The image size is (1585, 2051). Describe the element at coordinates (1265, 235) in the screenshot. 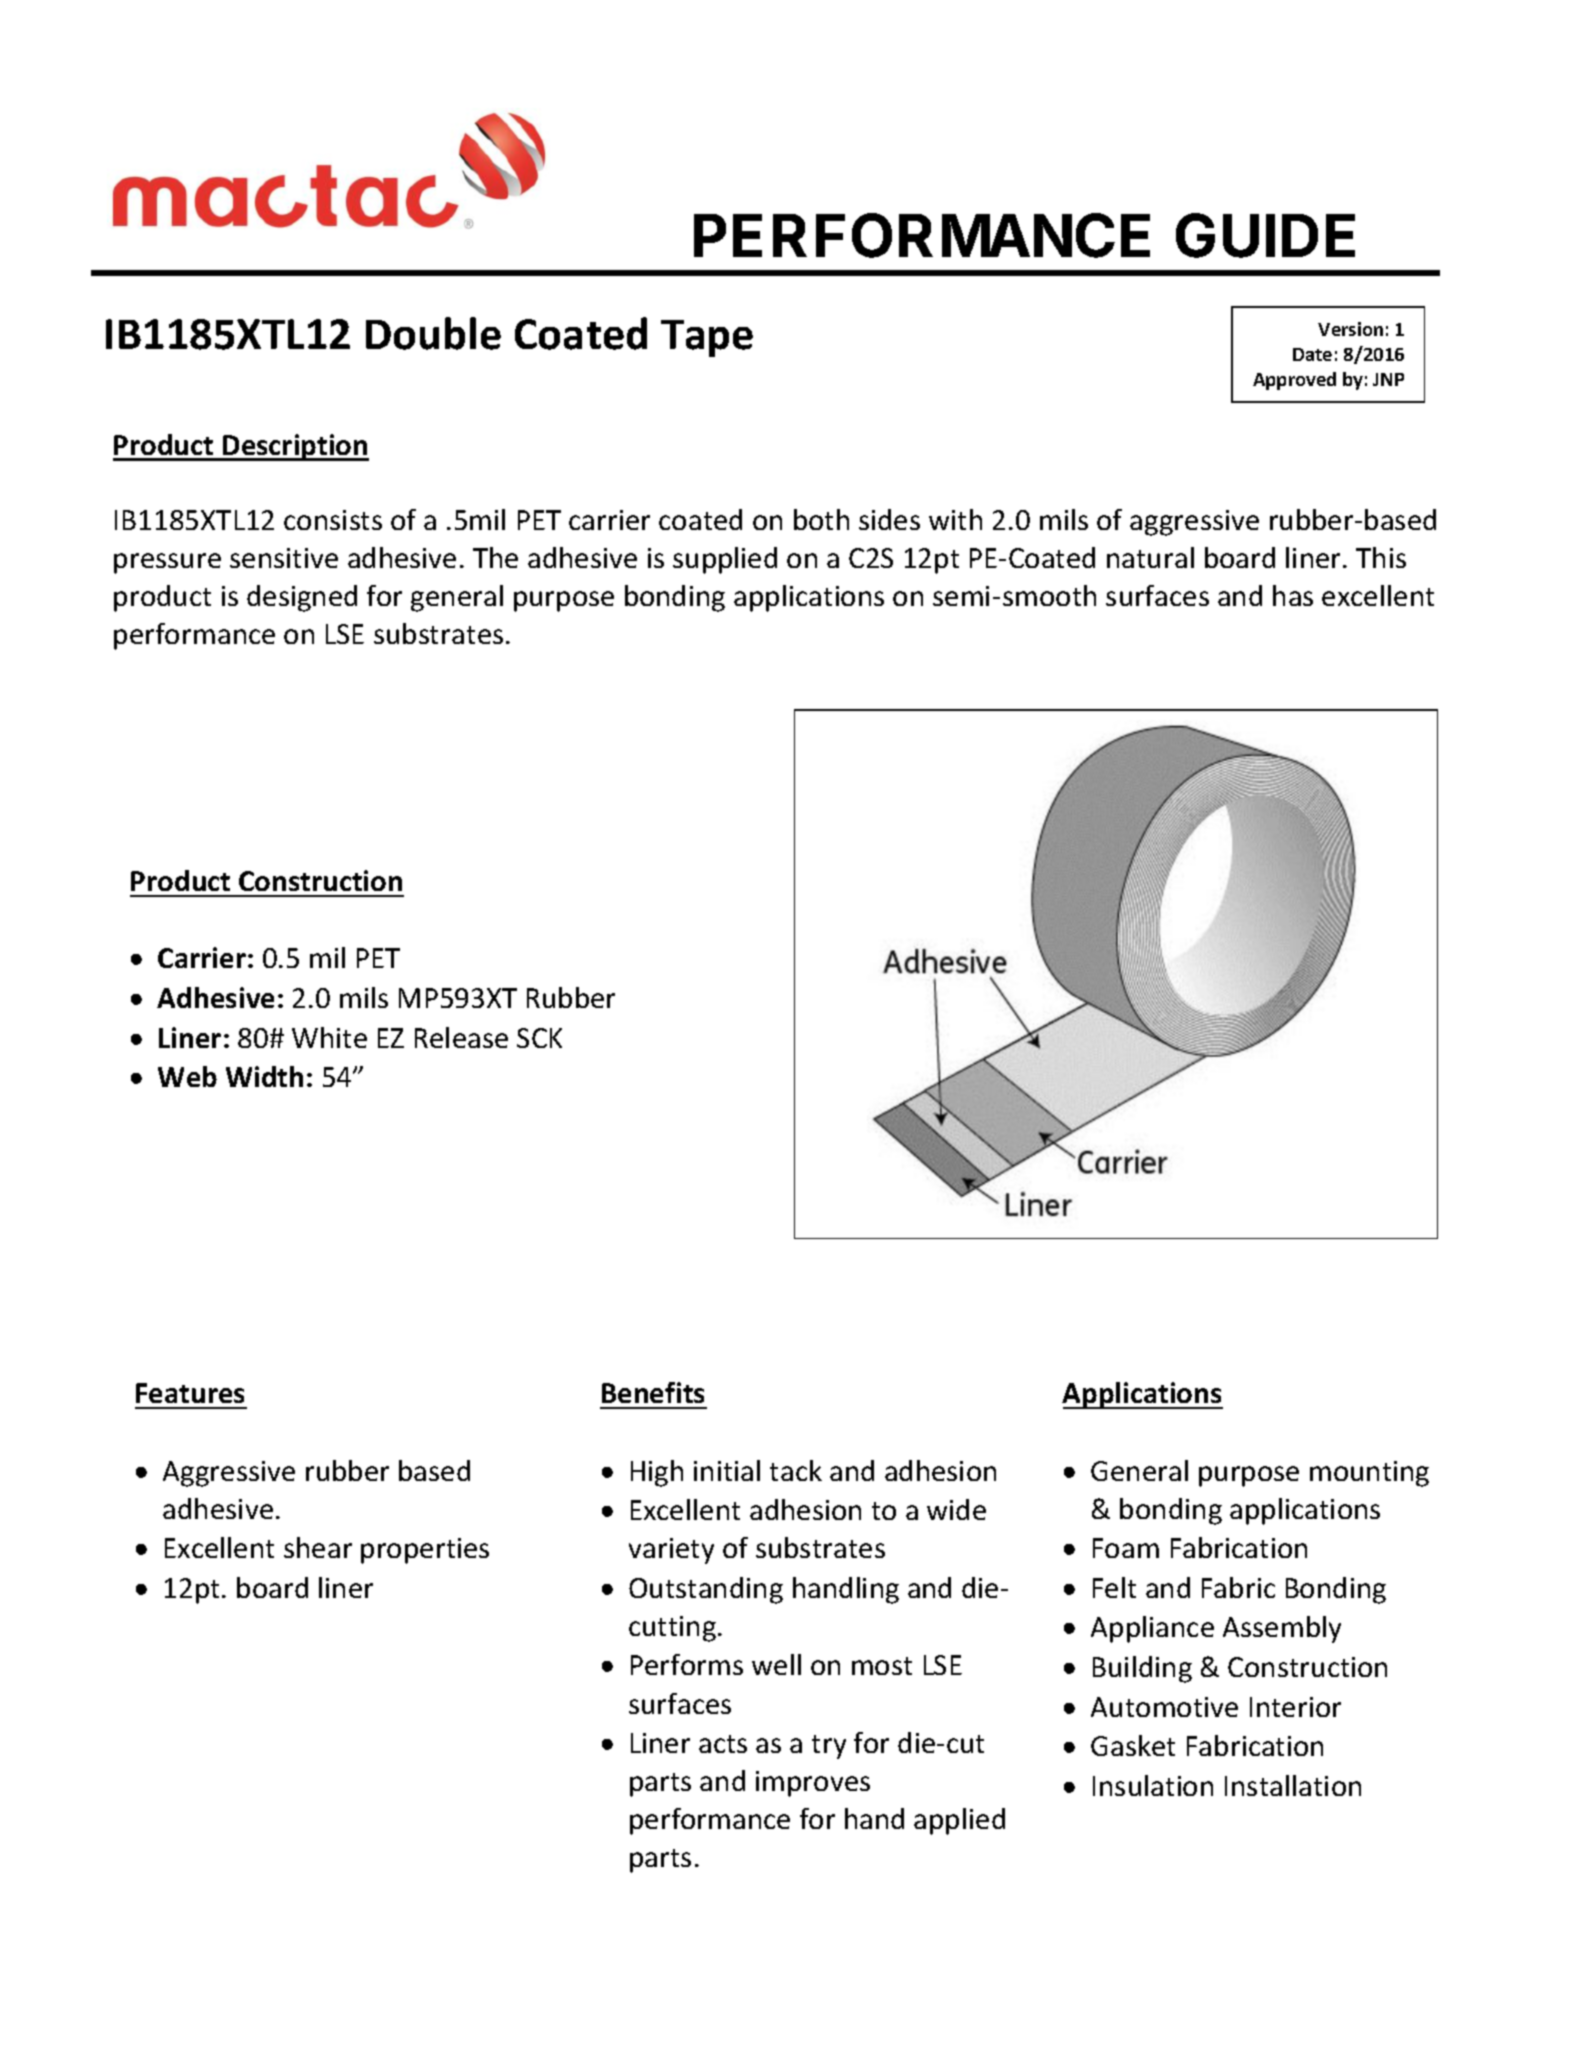

I see `GUIDE` at that location.
